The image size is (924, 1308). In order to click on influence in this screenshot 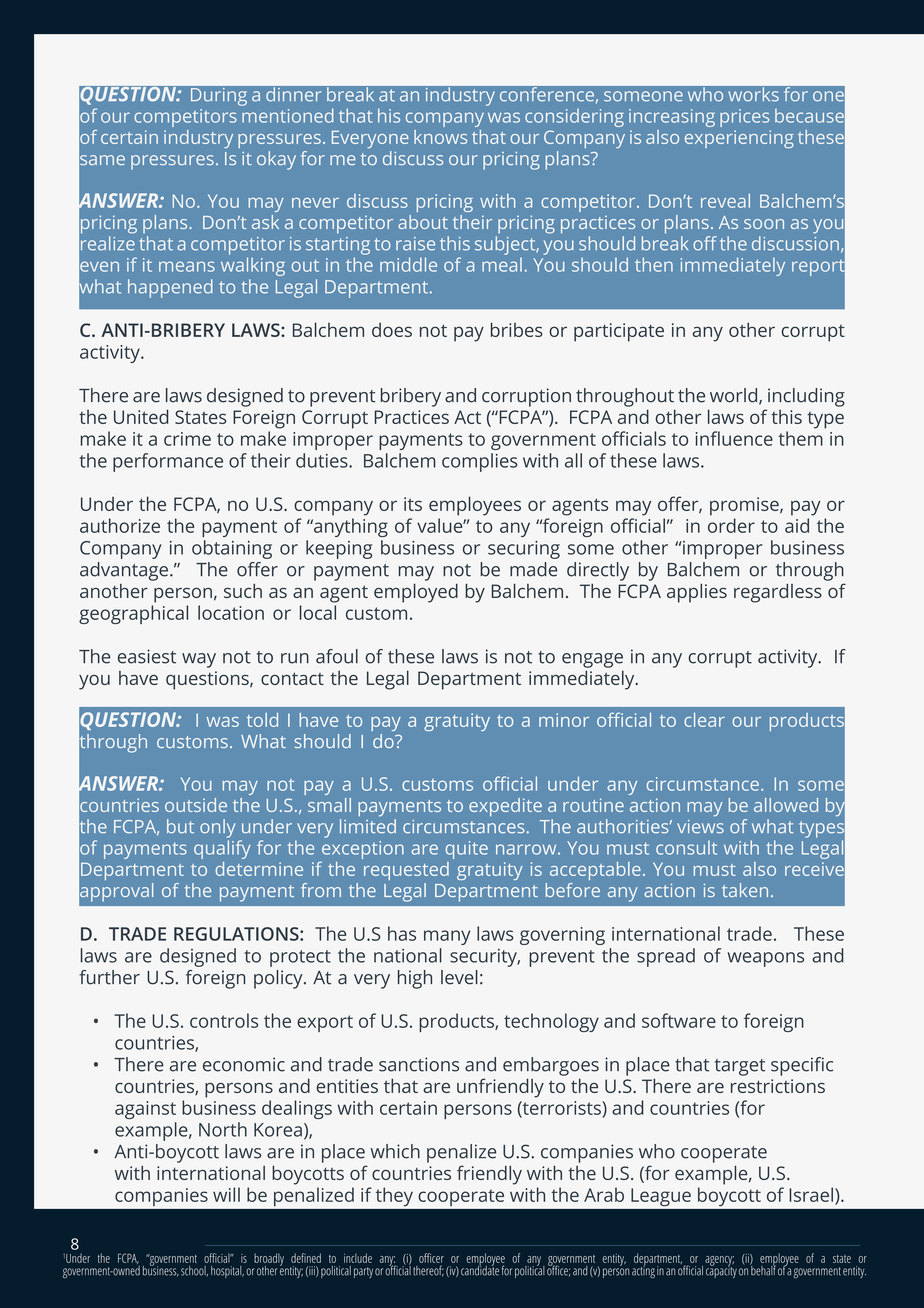, I will do `click(734, 438)`.
